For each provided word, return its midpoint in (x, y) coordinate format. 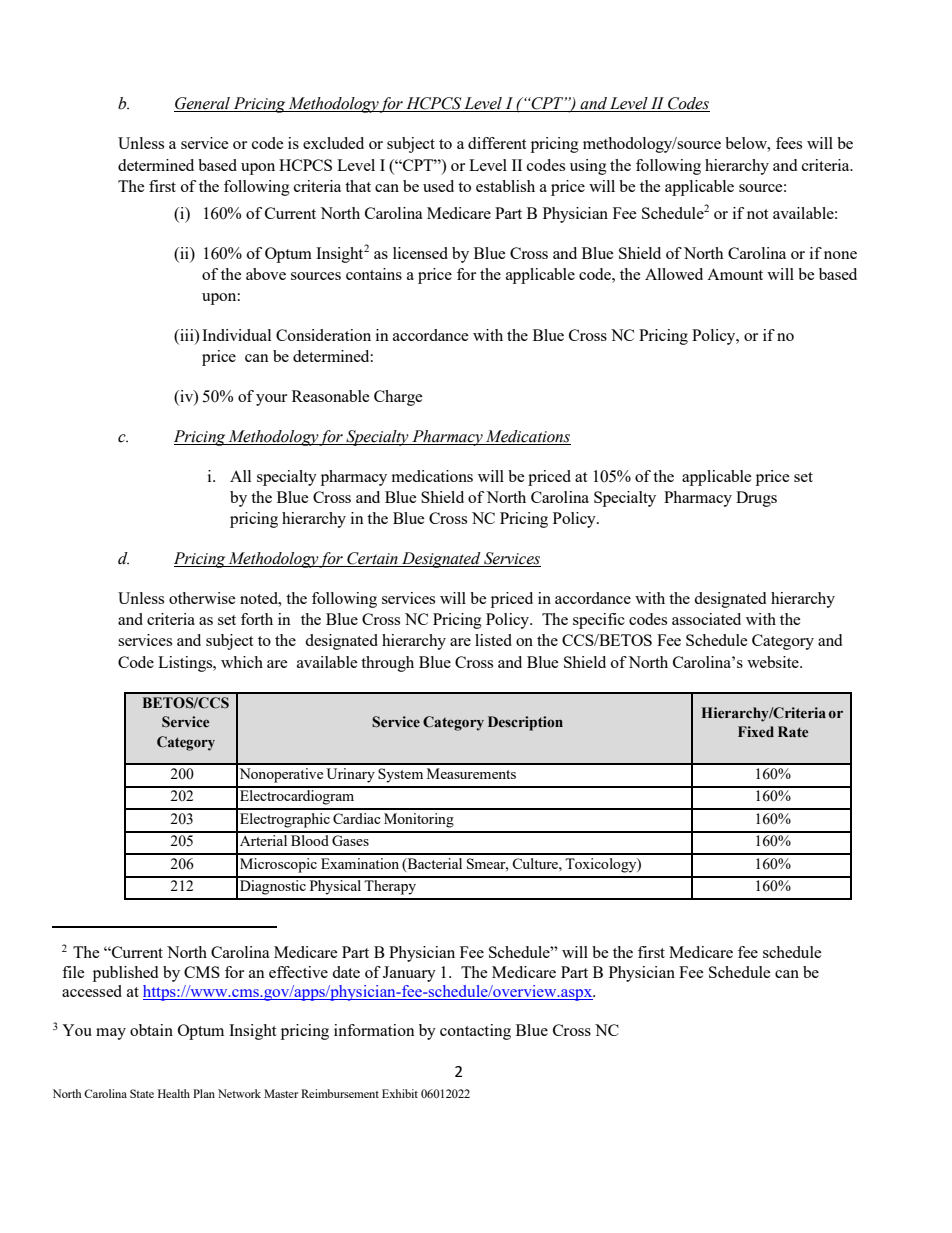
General (203, 104)
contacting (475, 1032)
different (497, 143)
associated (706, 619)
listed (493, 640)
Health (174, 1093)
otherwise (202, 598)
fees (789, 143)
